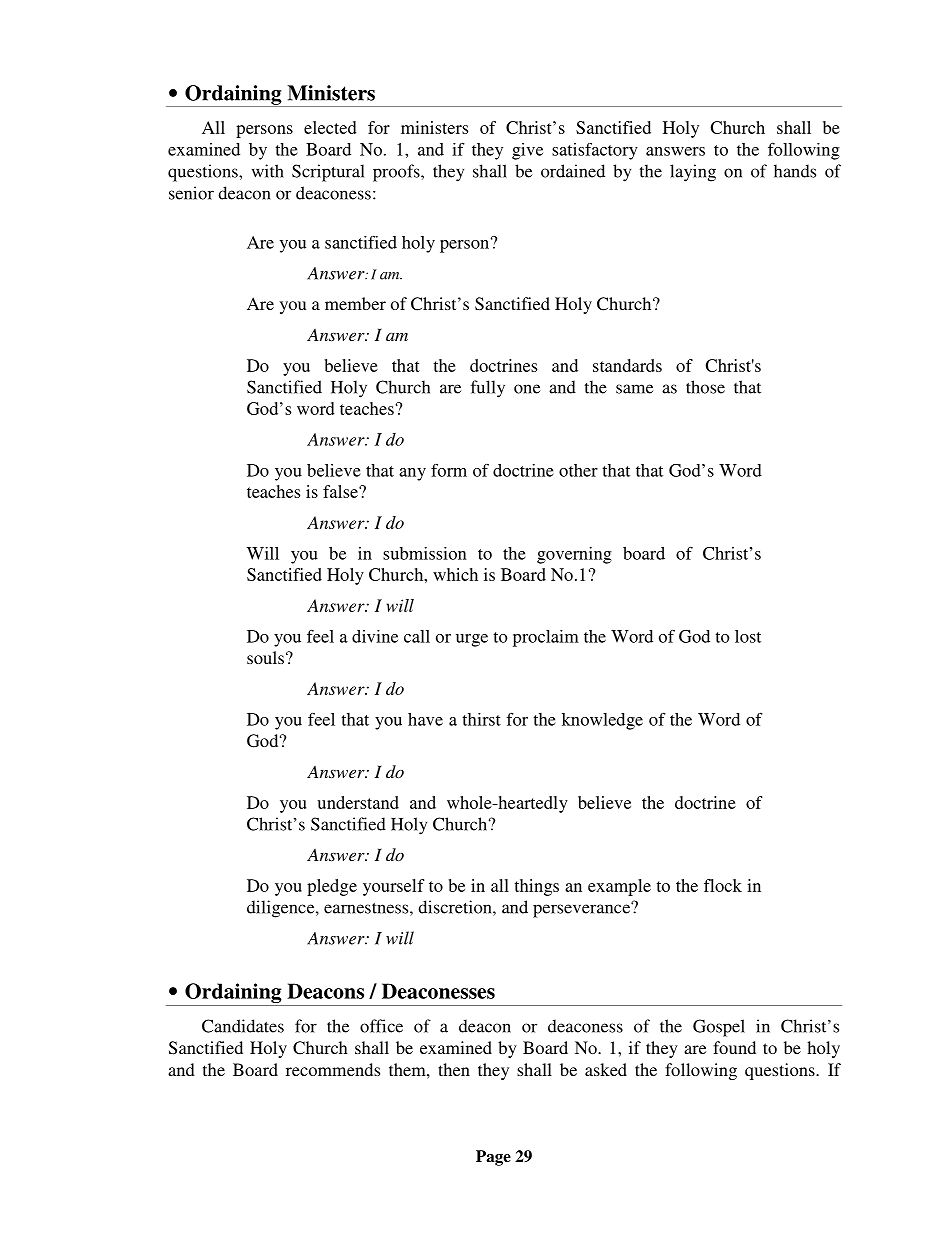  I want to click on member, so click(355, 303).
